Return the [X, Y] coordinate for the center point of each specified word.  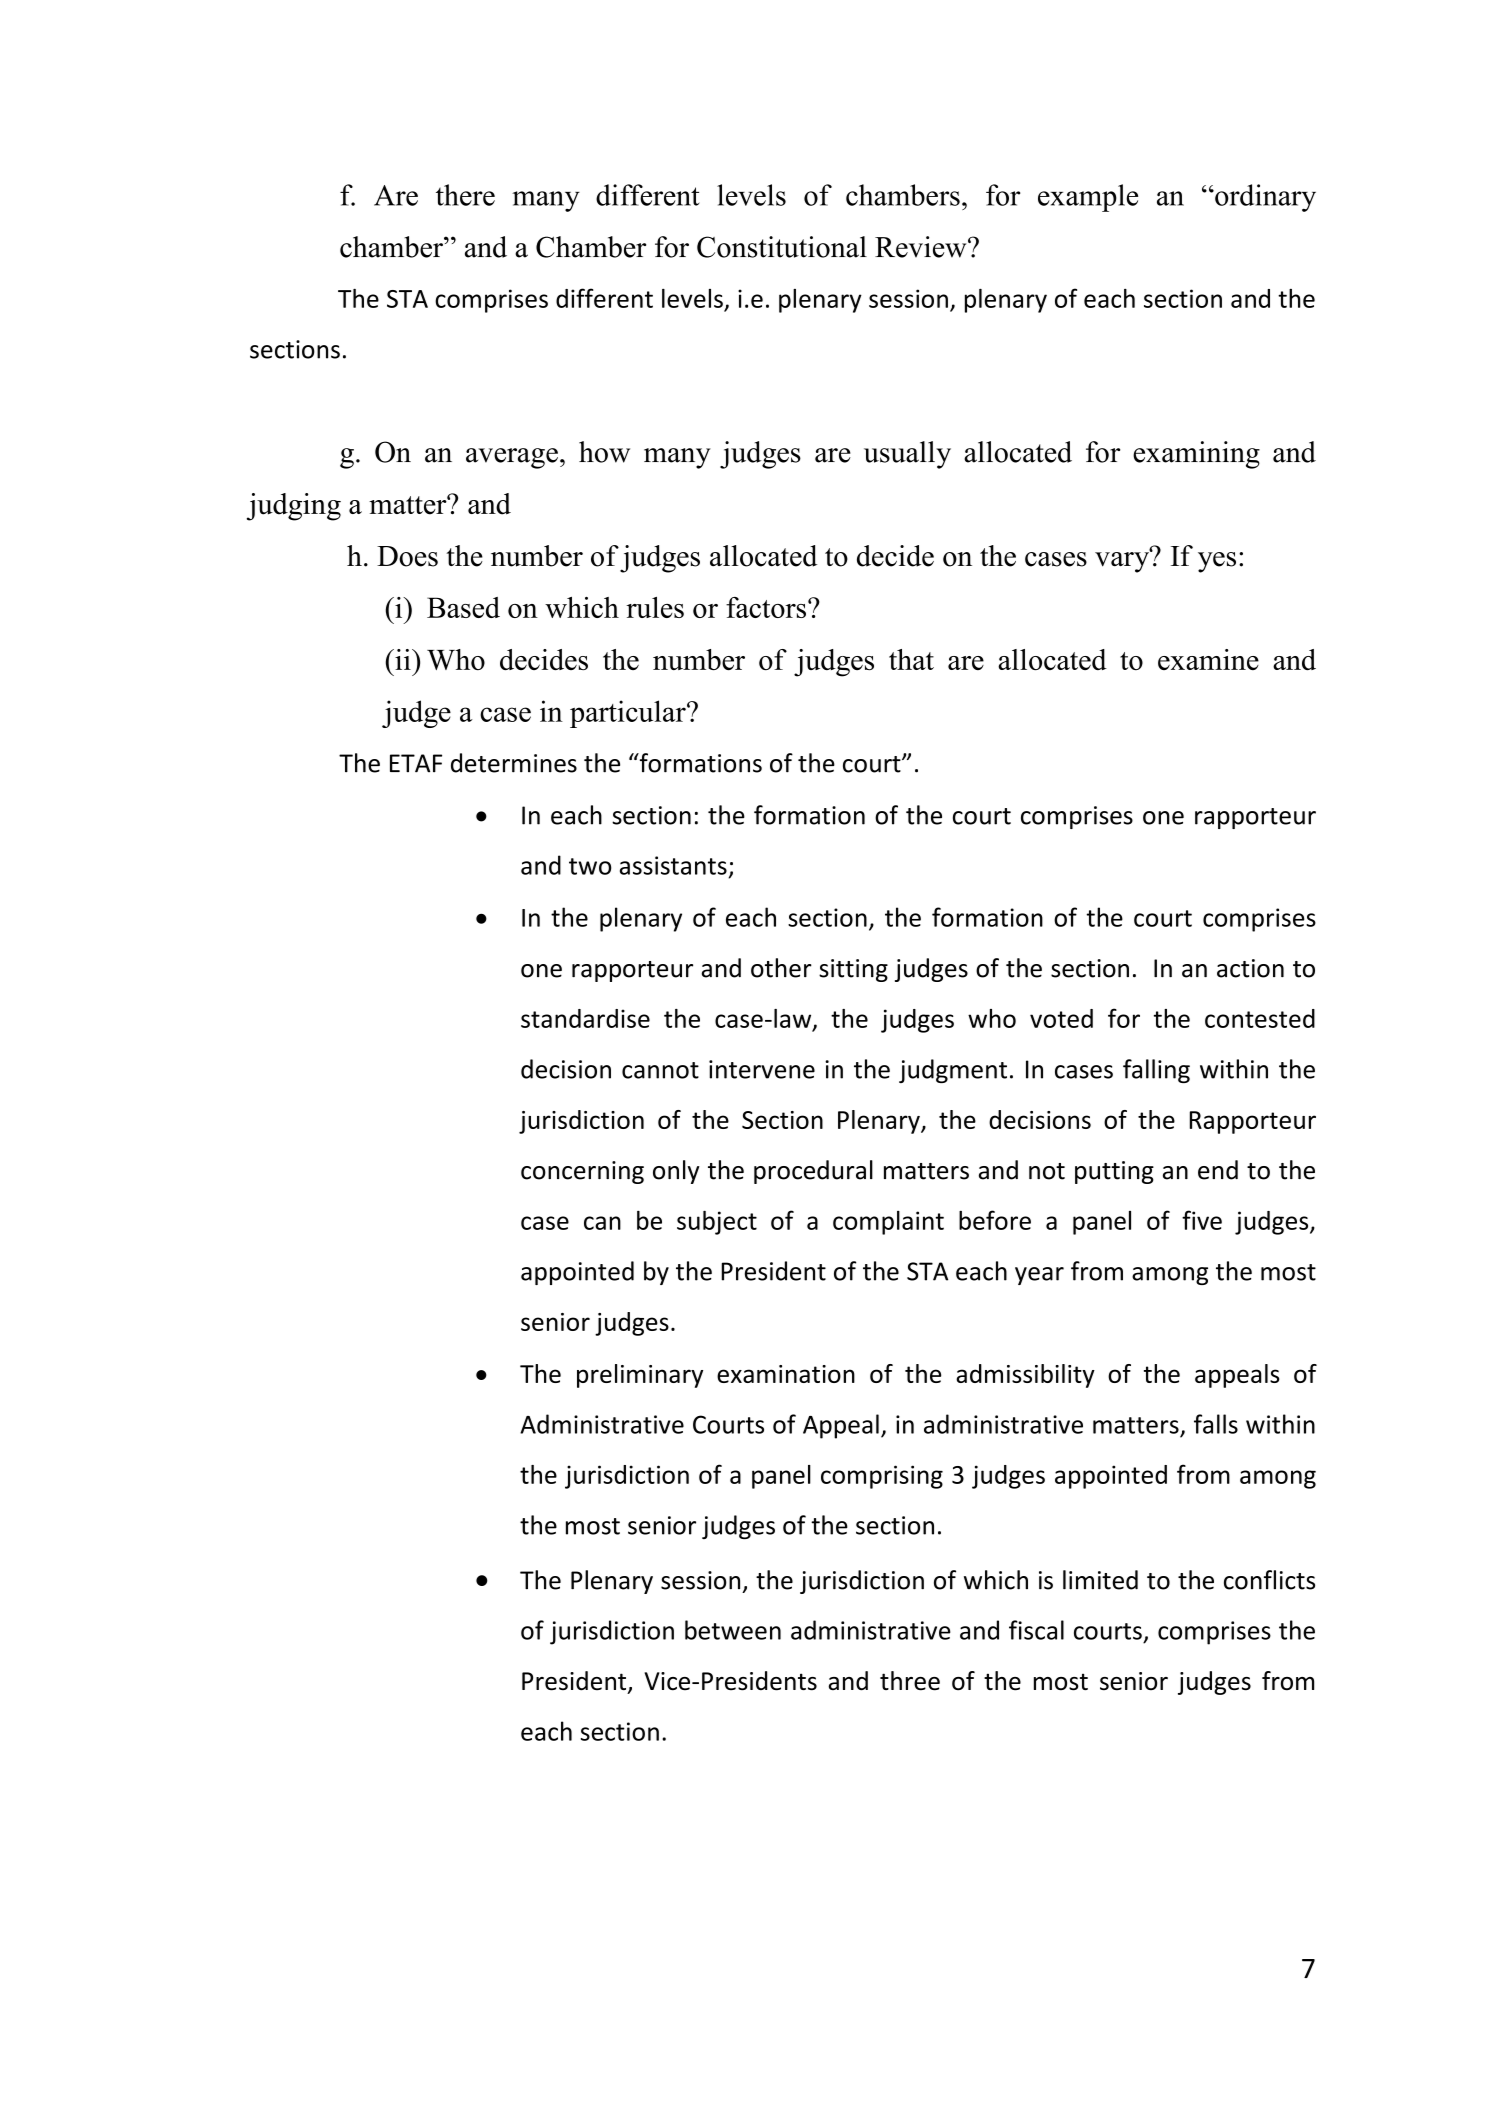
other [781, 968]
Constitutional [782, 247]
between [733, 1630]
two [590, 866]
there [465, 195]
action [1250, 968]
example [1088, 198]
